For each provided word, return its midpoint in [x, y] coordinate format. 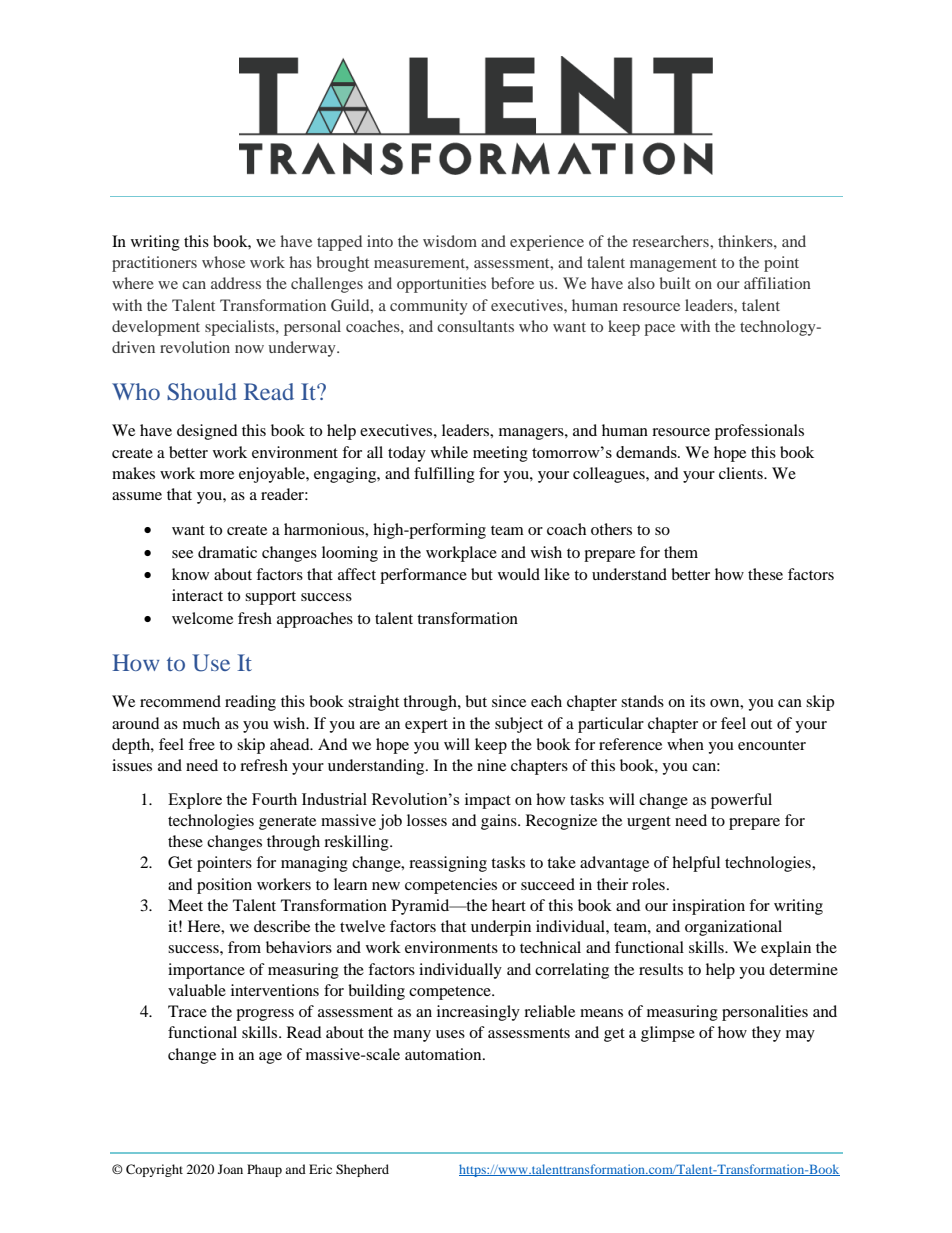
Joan [230, 1169]
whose [223, 262]
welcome [202, 618]
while [449, 452]
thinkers [746, 241]
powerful [741, 801]
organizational [733, 928]
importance [206, 971]
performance [423, 576]
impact [488, 801]
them [681, 552]
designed [207, 432]
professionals [759, 432]
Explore [195, 801]
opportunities [441, 285]
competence [451, 993]
